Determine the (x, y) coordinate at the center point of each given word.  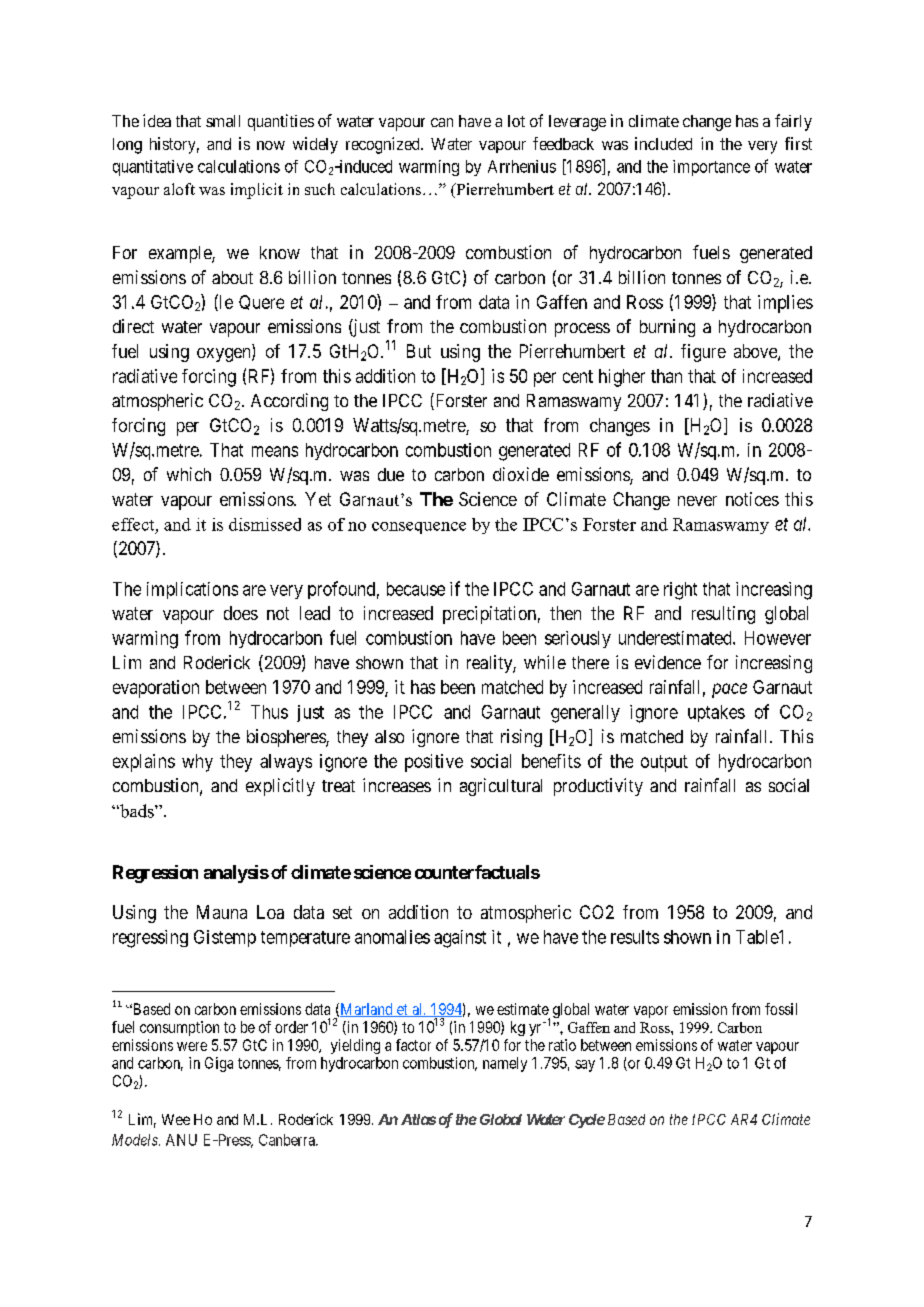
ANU (181, 1140)
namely (505, 1064)
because (416, 589)
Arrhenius (522, 166)
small (223, 121)
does (241, 613)
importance (711, 168)
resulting (723, 615)
